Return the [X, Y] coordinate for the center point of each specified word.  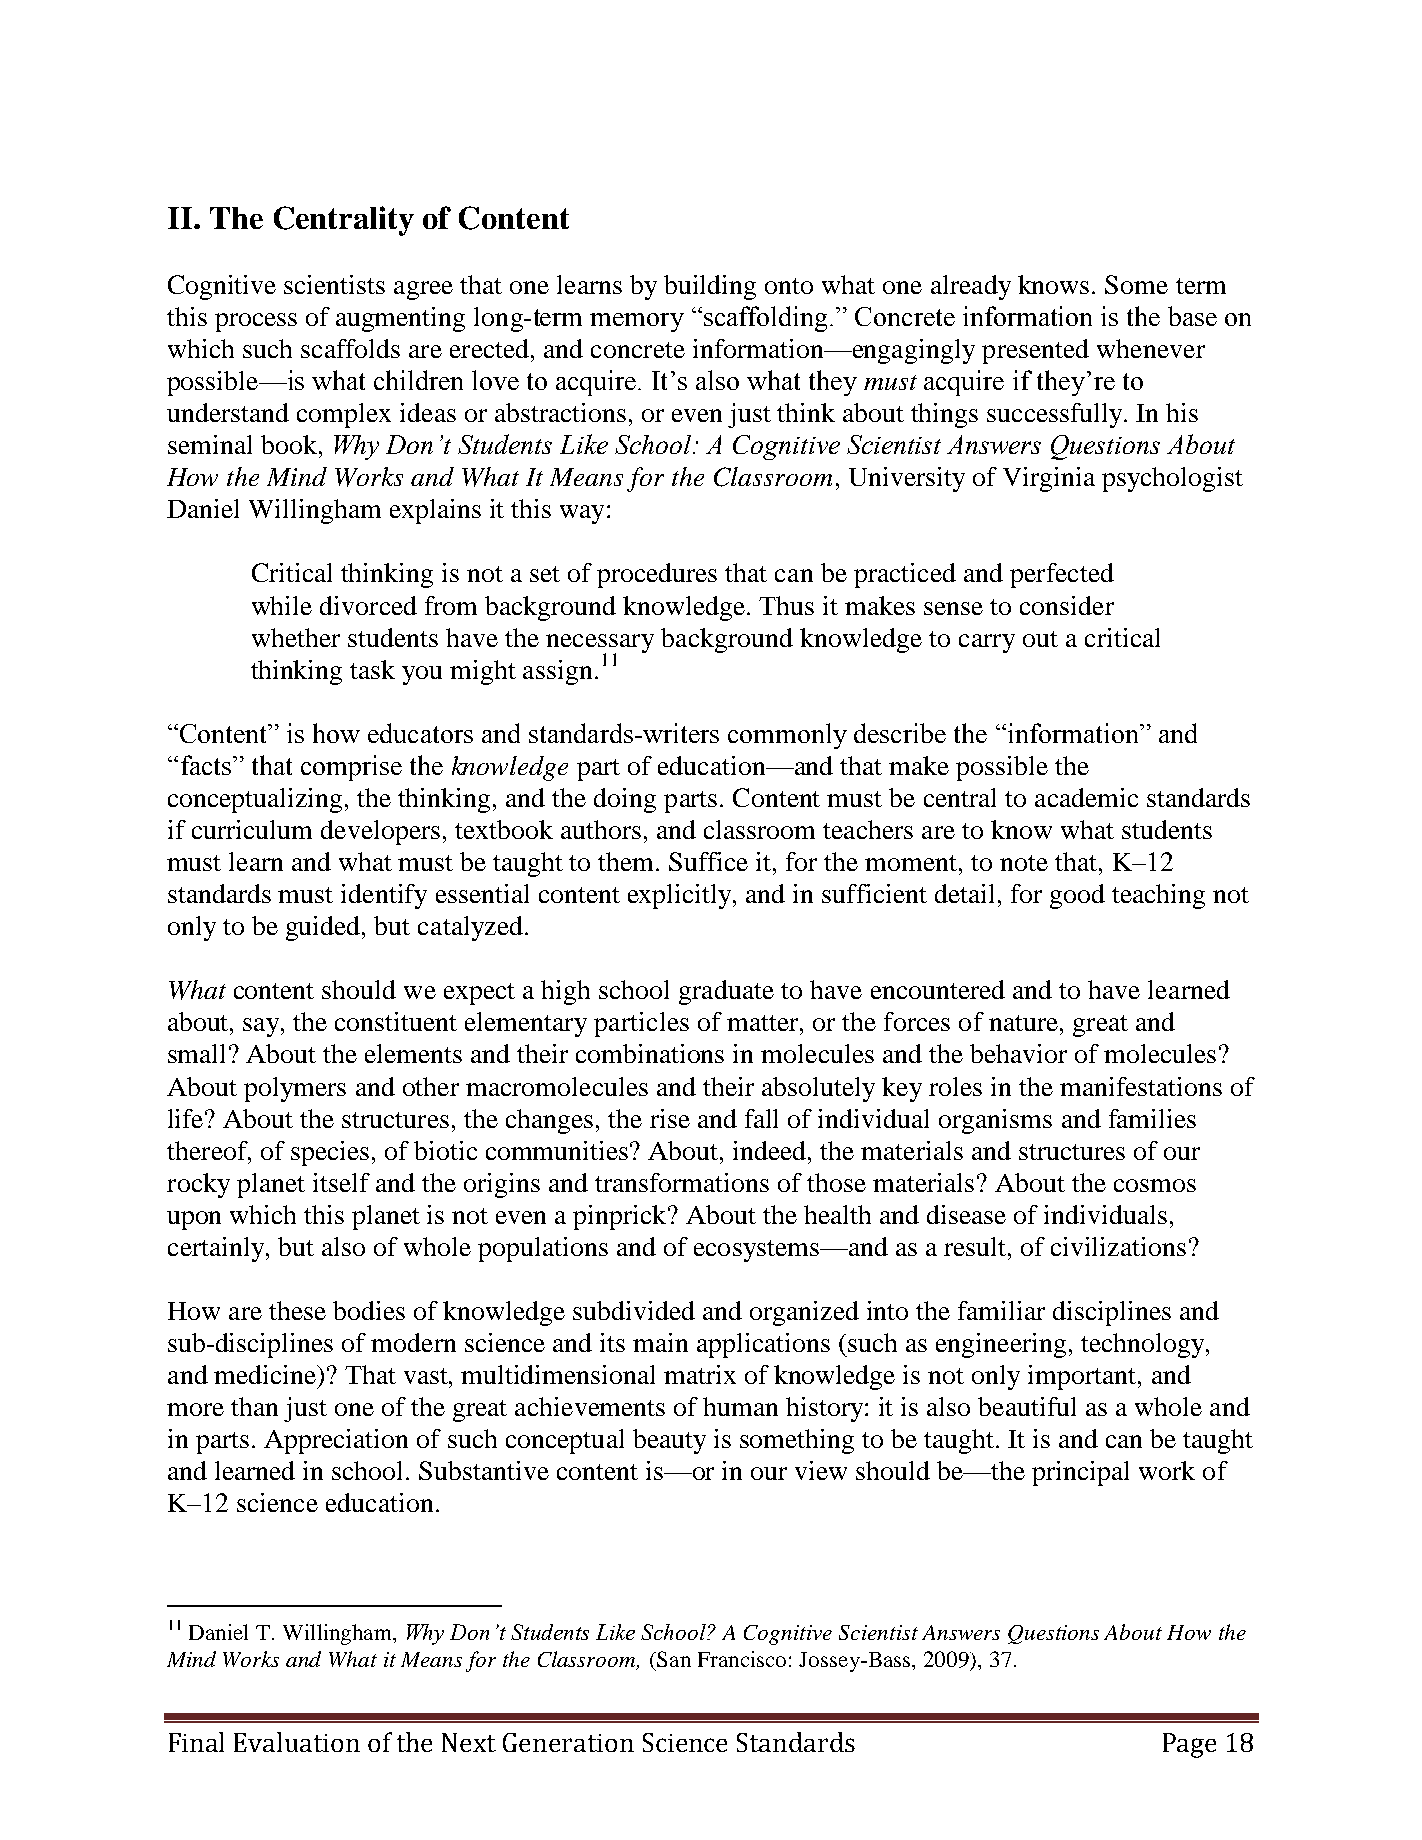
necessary [600, 644]
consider [1067, 605]
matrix [700, 1374]
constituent [396, 1021]
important [1083, 1377]
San [673, 1659]
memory [637, 322]
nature [1025, 1023]
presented [1035, 351]
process [256, 322]
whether [296, 637]
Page [1189, 1745]
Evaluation [297, 1742]
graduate [726, 992]
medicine [266, 1374]
